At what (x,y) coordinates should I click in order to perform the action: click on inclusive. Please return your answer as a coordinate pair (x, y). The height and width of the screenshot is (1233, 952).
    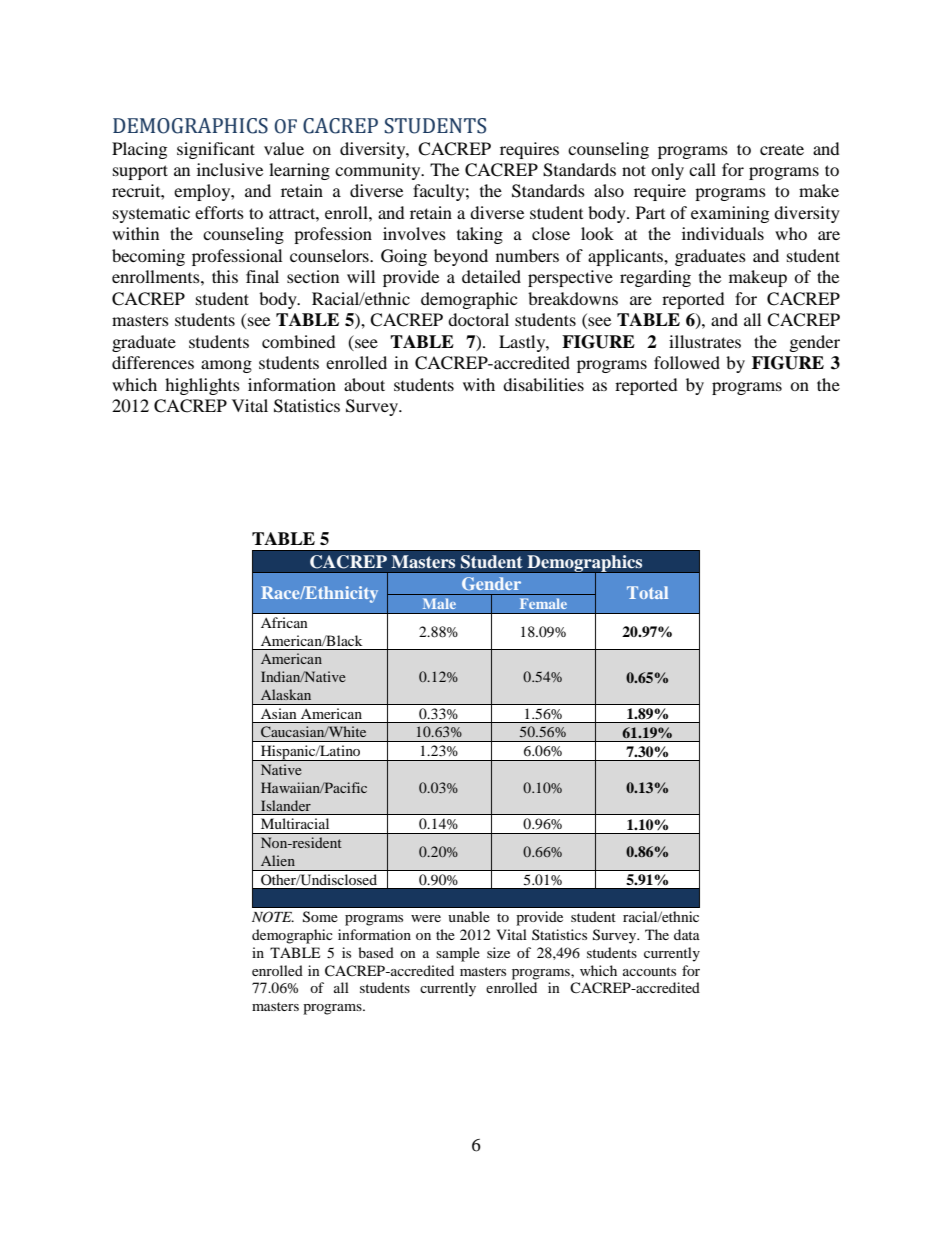
    Looking at the image, I should click on (230, 169).
